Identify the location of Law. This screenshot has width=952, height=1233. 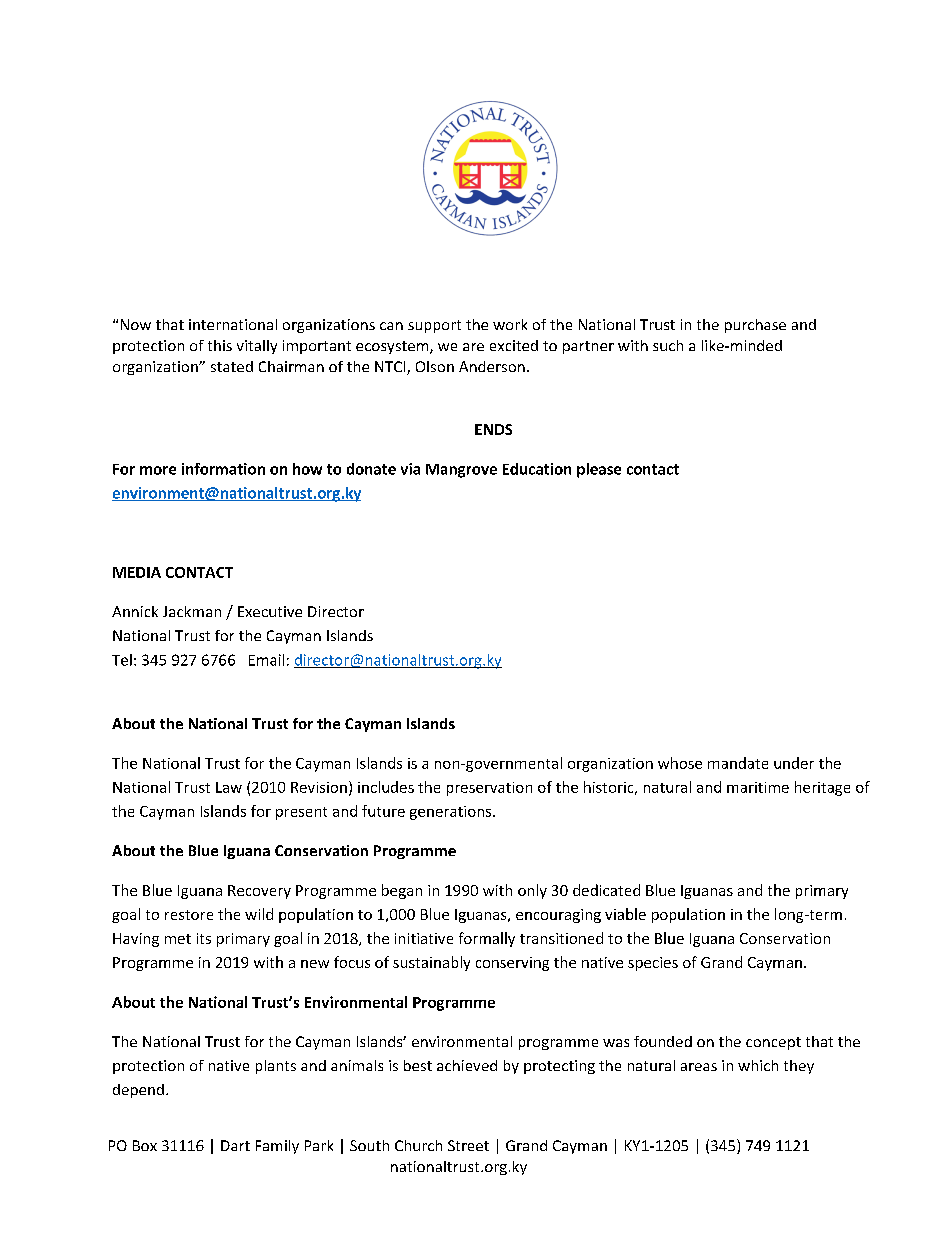
(229, 787).
